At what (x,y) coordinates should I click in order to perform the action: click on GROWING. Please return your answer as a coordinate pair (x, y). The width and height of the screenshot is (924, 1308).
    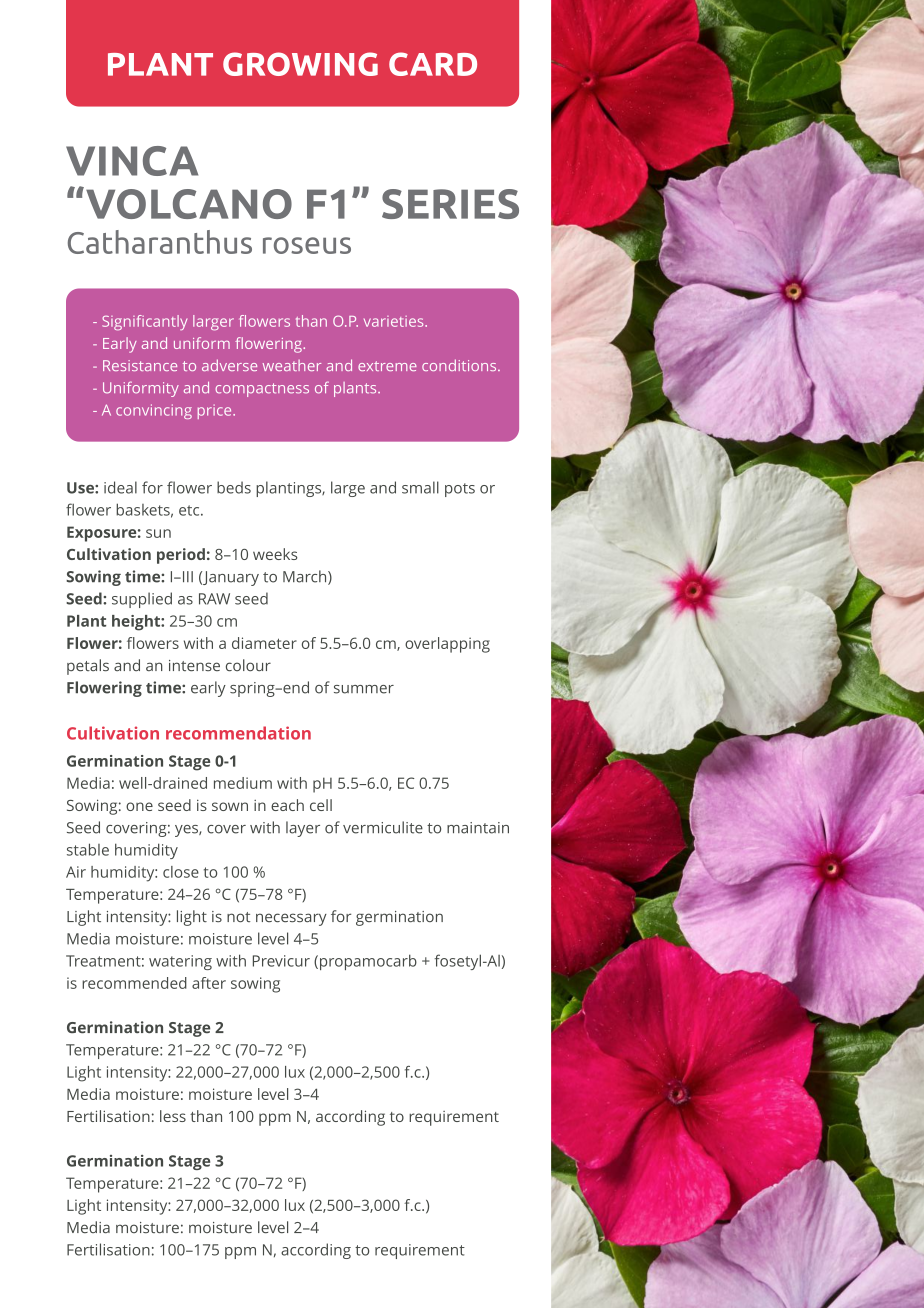
    Looking at the image, I should click on (300, 64).
